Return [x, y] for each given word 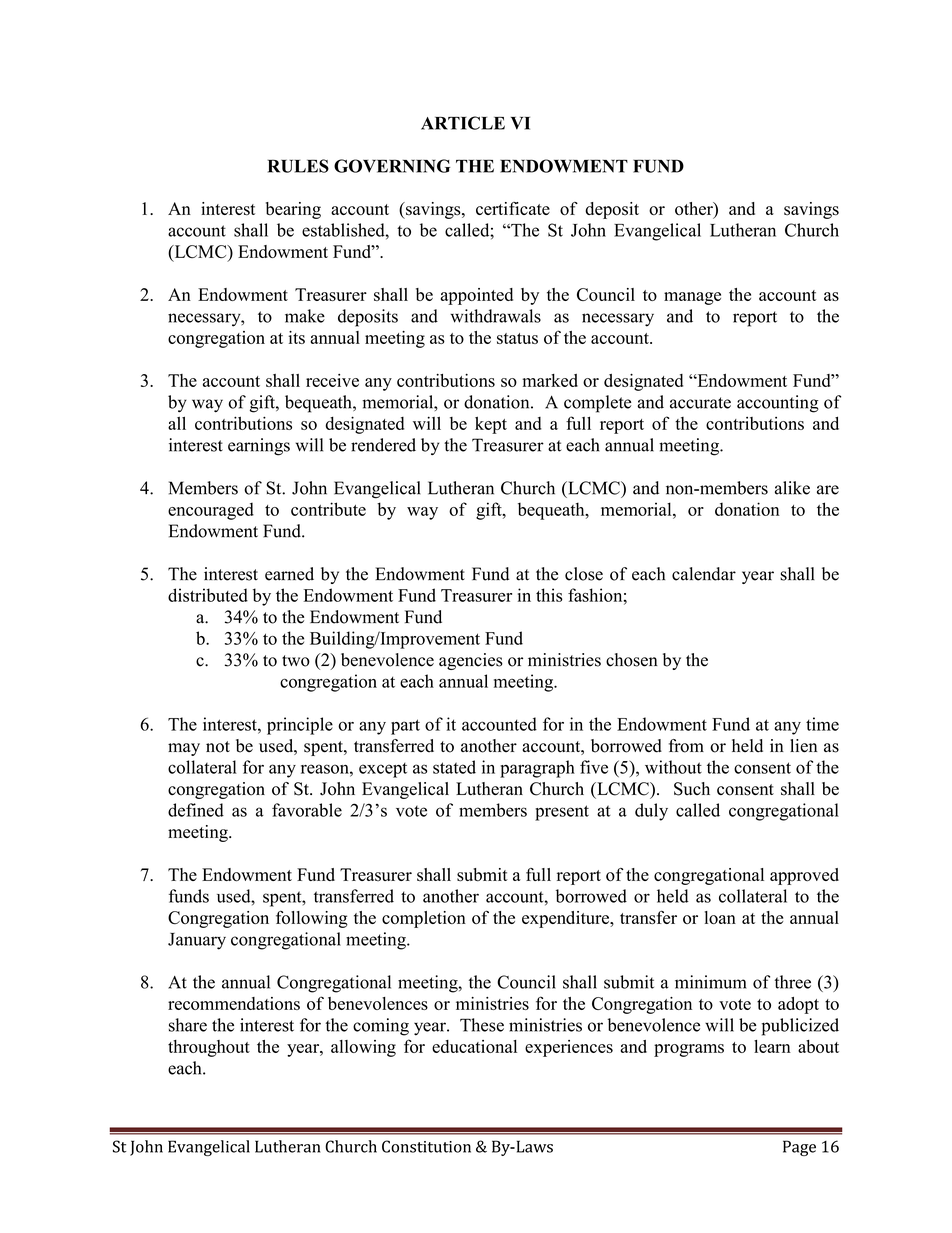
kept [491, 425]
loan [720, 917]
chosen [632, 660]
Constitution [426, 1146]
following [312, 919]
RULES [298, 166]
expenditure [566, 919]
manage [692, 298]
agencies [471, 661]
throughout [209, 1048]
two [296, 661]
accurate [700, 403]
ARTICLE [463, 123]
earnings [259, 447]
